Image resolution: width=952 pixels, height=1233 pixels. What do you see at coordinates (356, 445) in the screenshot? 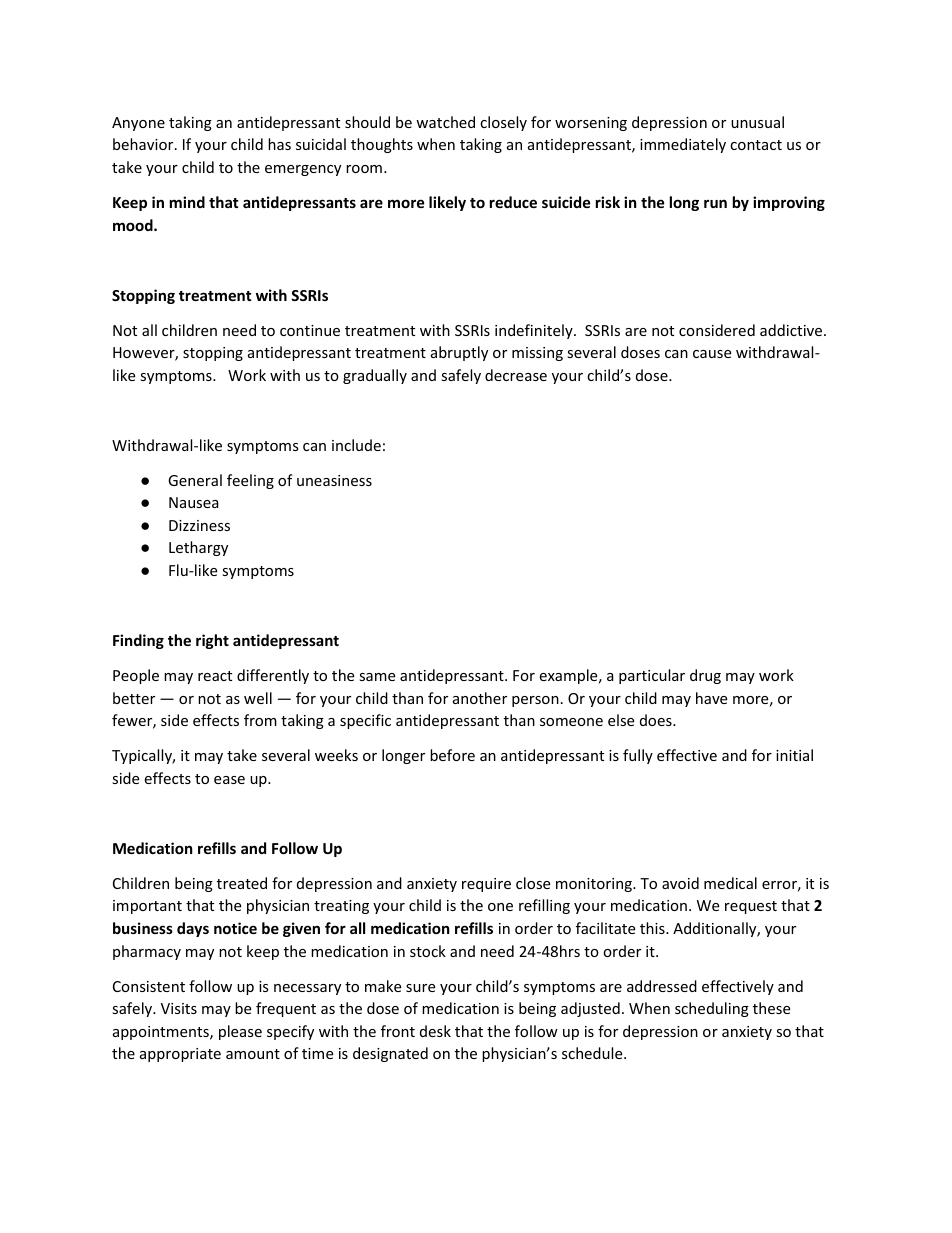
I see `include` at bounding box center [356, 445].
